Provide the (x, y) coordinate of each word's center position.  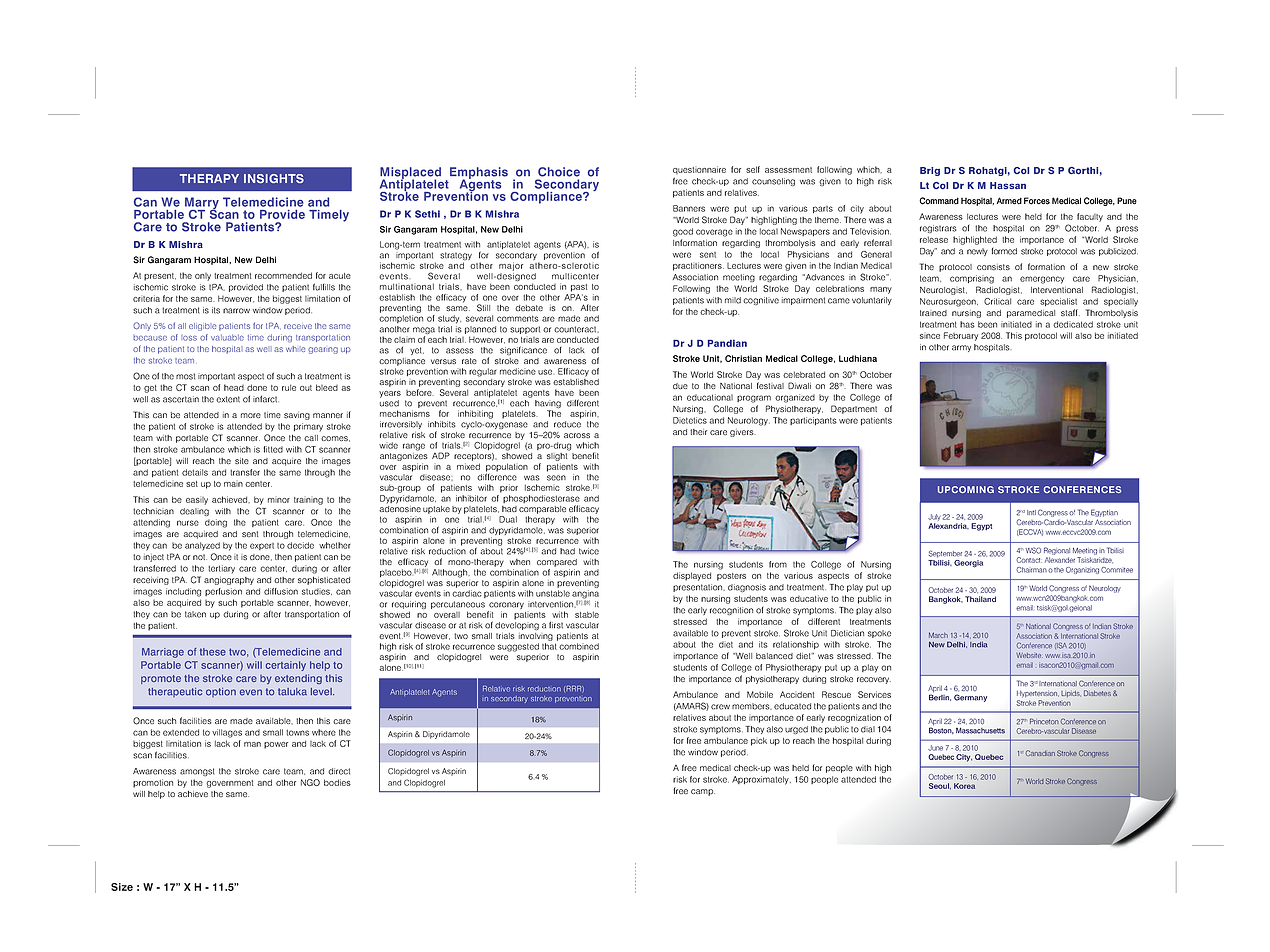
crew (720, 707)
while (295, 349)
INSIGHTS (274, 178)
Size (122, 887)
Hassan (1008, 185)
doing (216, 523)
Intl (1031, 512)
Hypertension (1038, 694)
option (221, 692)
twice (589, 551)
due (680, 386)
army (961, 348)
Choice (559, 172)
